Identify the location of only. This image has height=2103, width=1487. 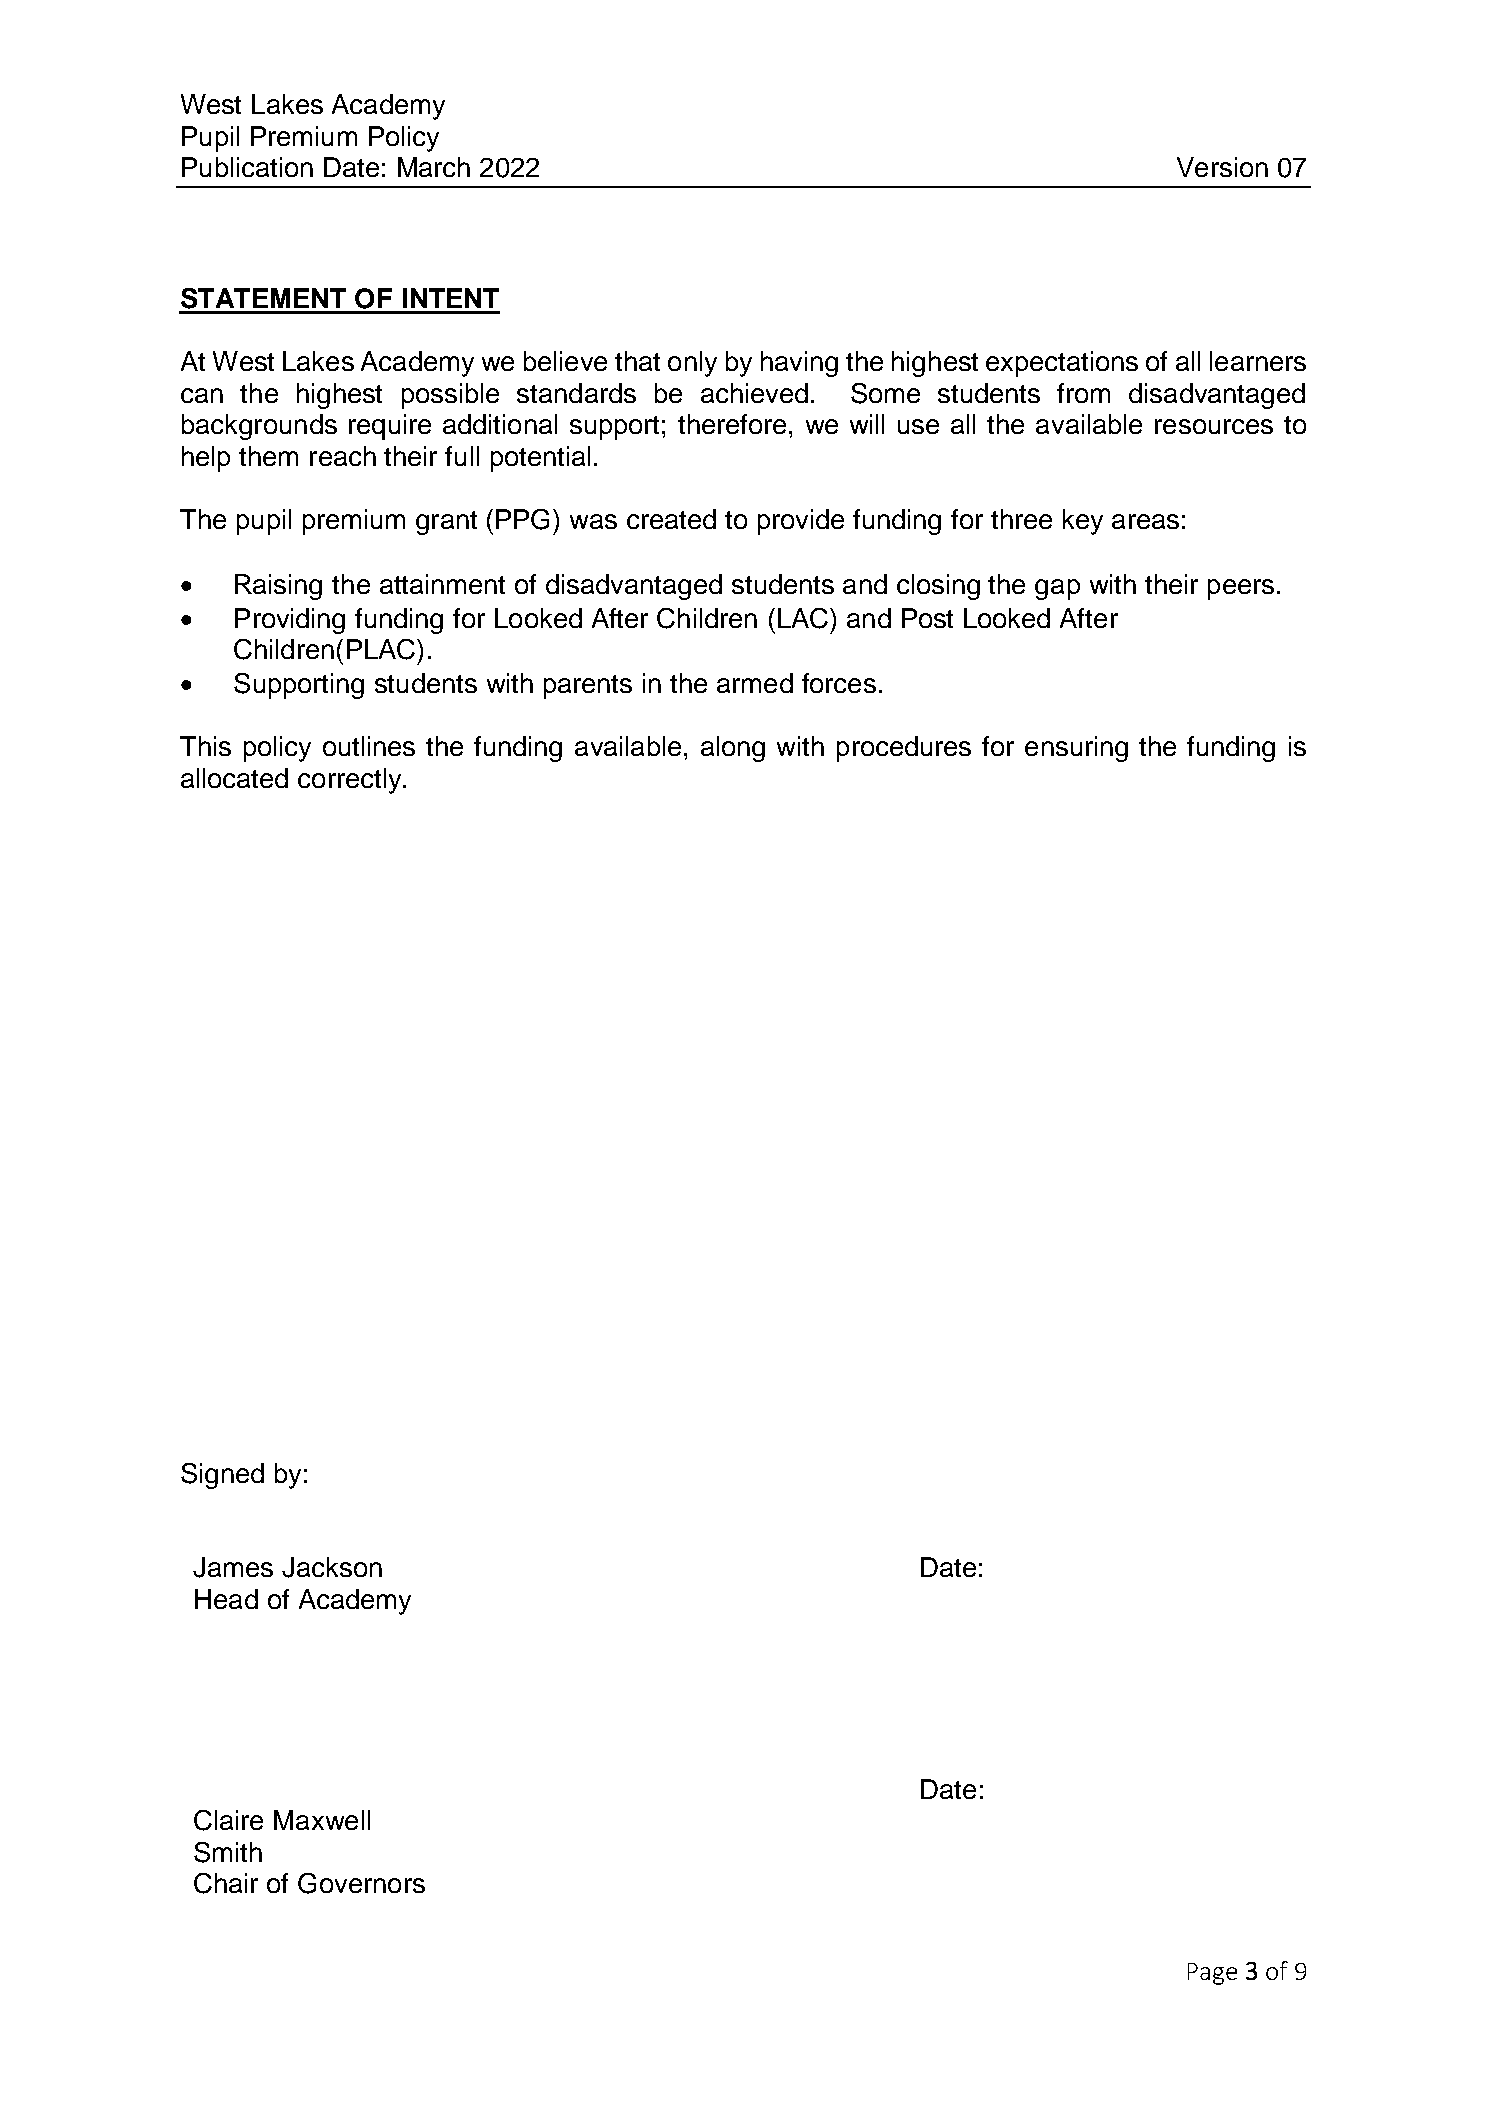
(692, 364).
